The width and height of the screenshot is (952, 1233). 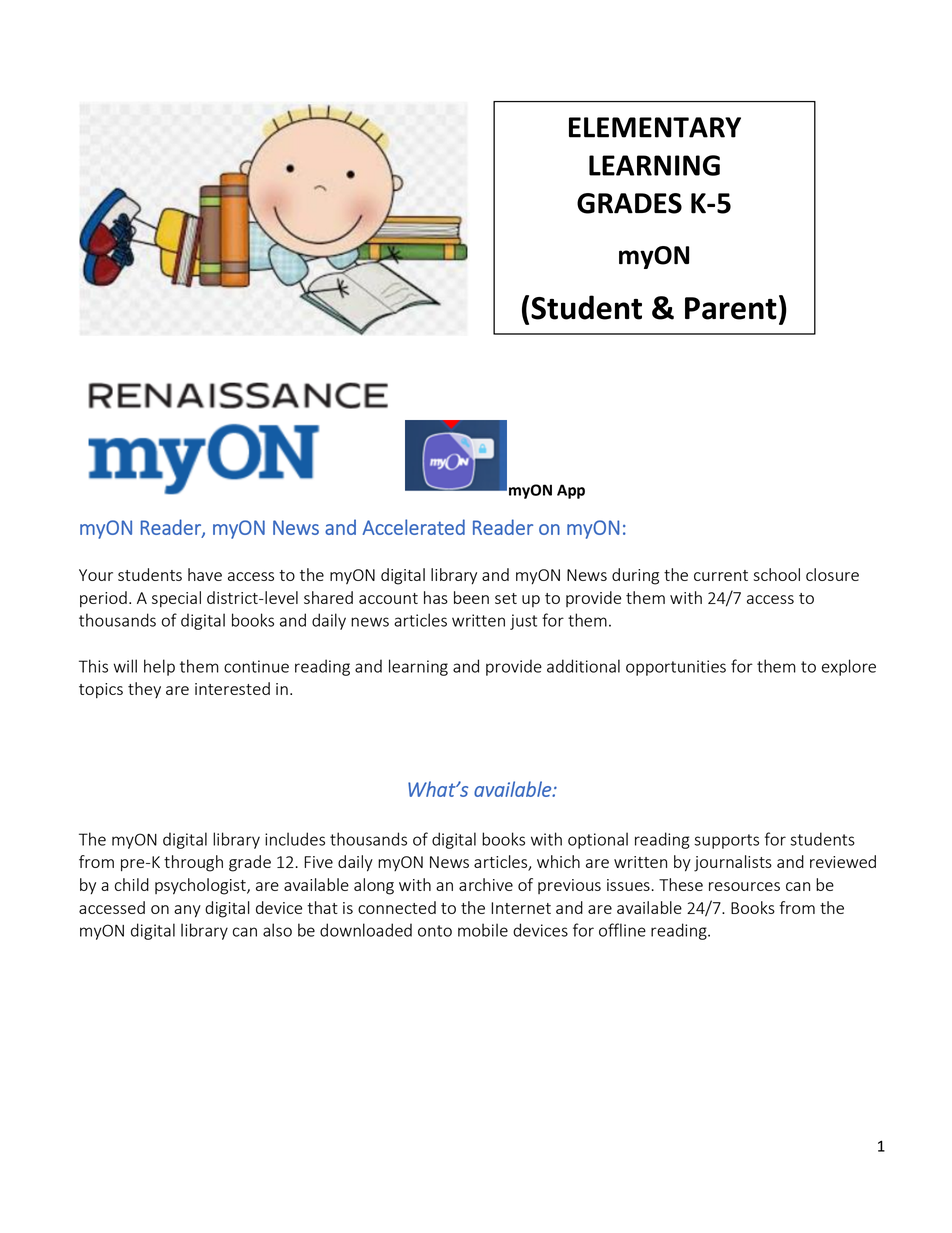 What do you see at coordinates (635, 576) in the screenshot?
I see `during` at bounding box center [635, 576].
